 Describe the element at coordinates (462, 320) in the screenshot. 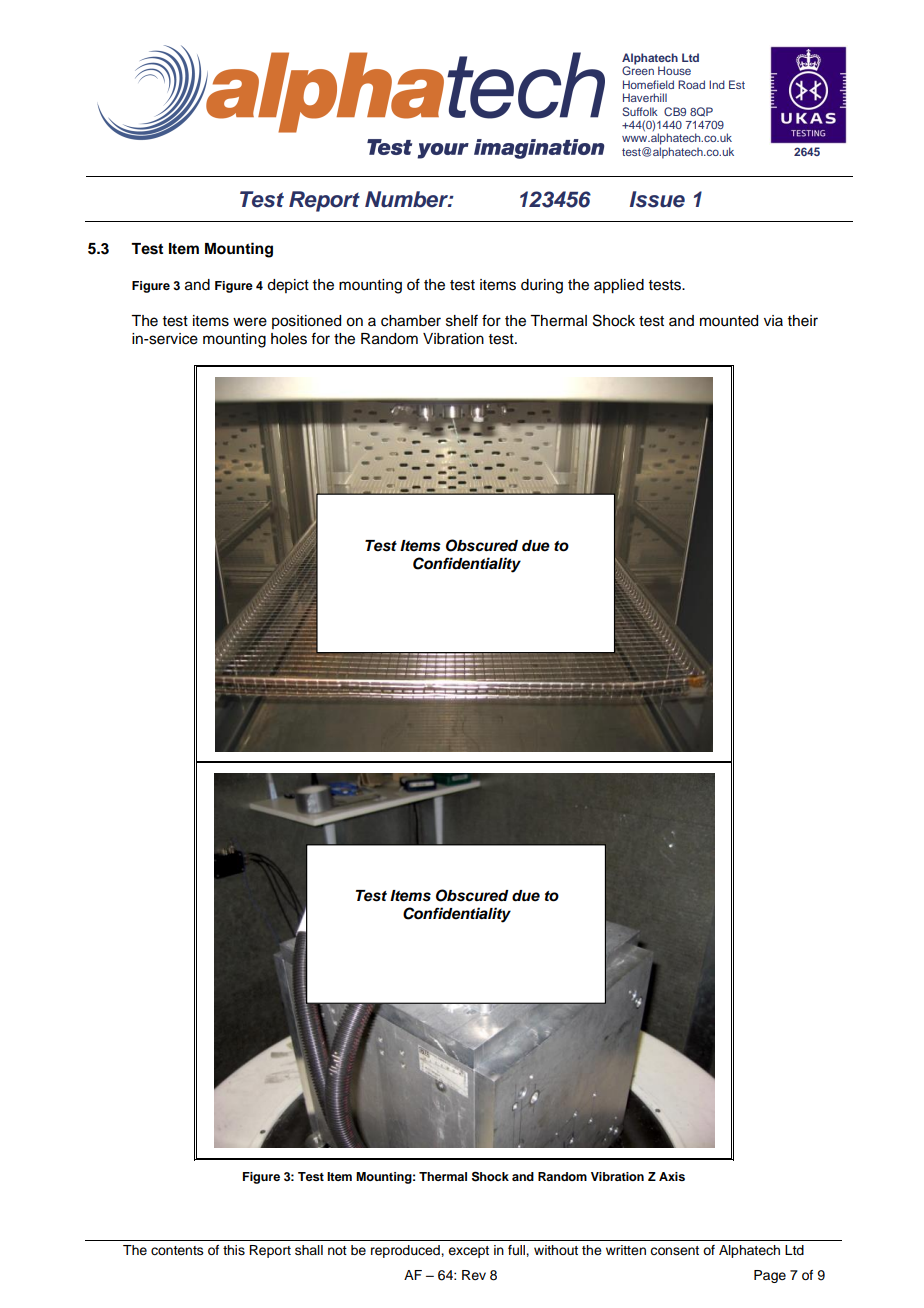

I see `shelf` at that location.
